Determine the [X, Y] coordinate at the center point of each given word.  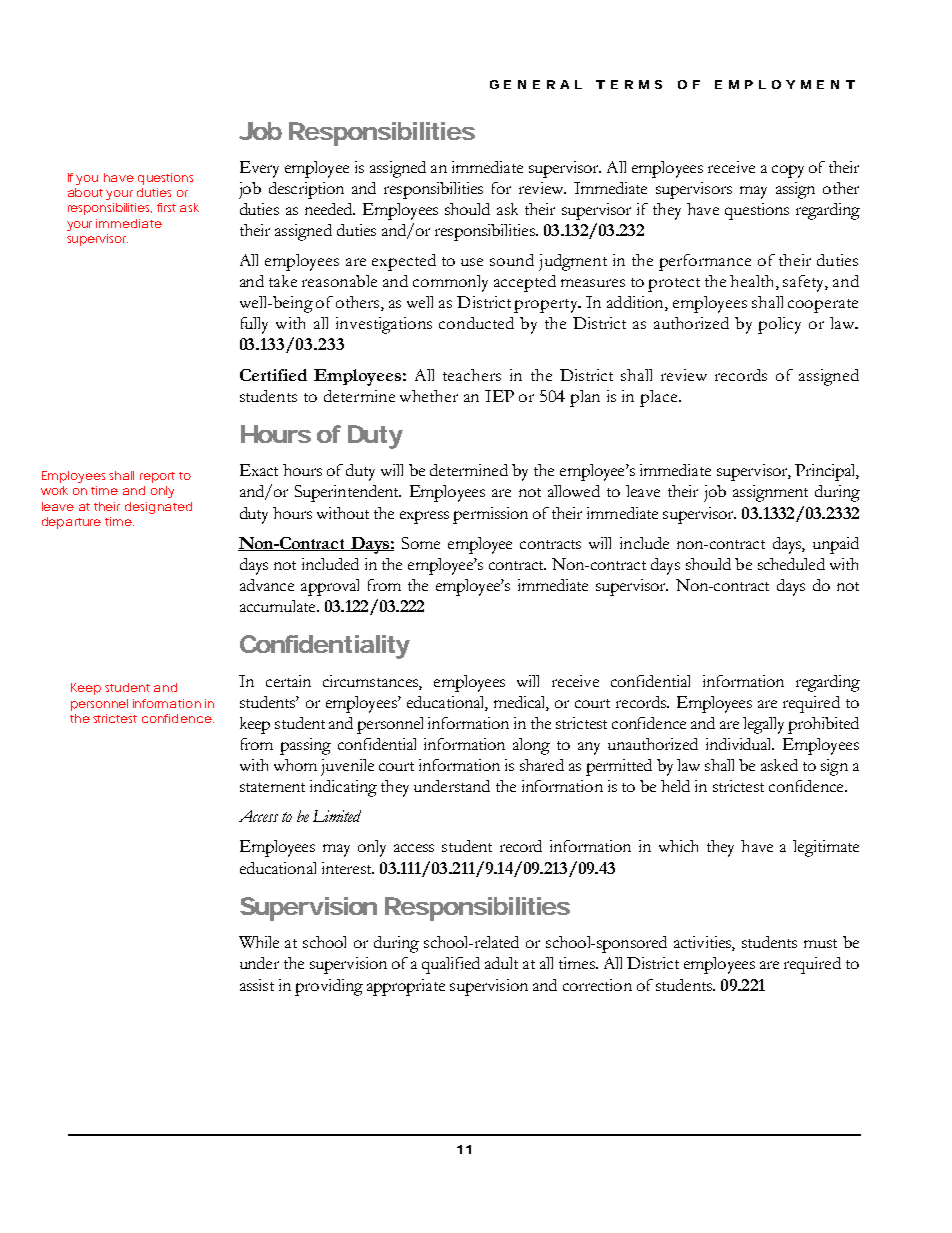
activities [703, 943]
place [660, 398]
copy [788, 171]
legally [763, 725]
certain [288, 681]
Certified [273, 375]
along [531, 746]
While [259, 942]
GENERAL [536, 84]
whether [429, 396]
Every [259, 169]
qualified [451, 965]
